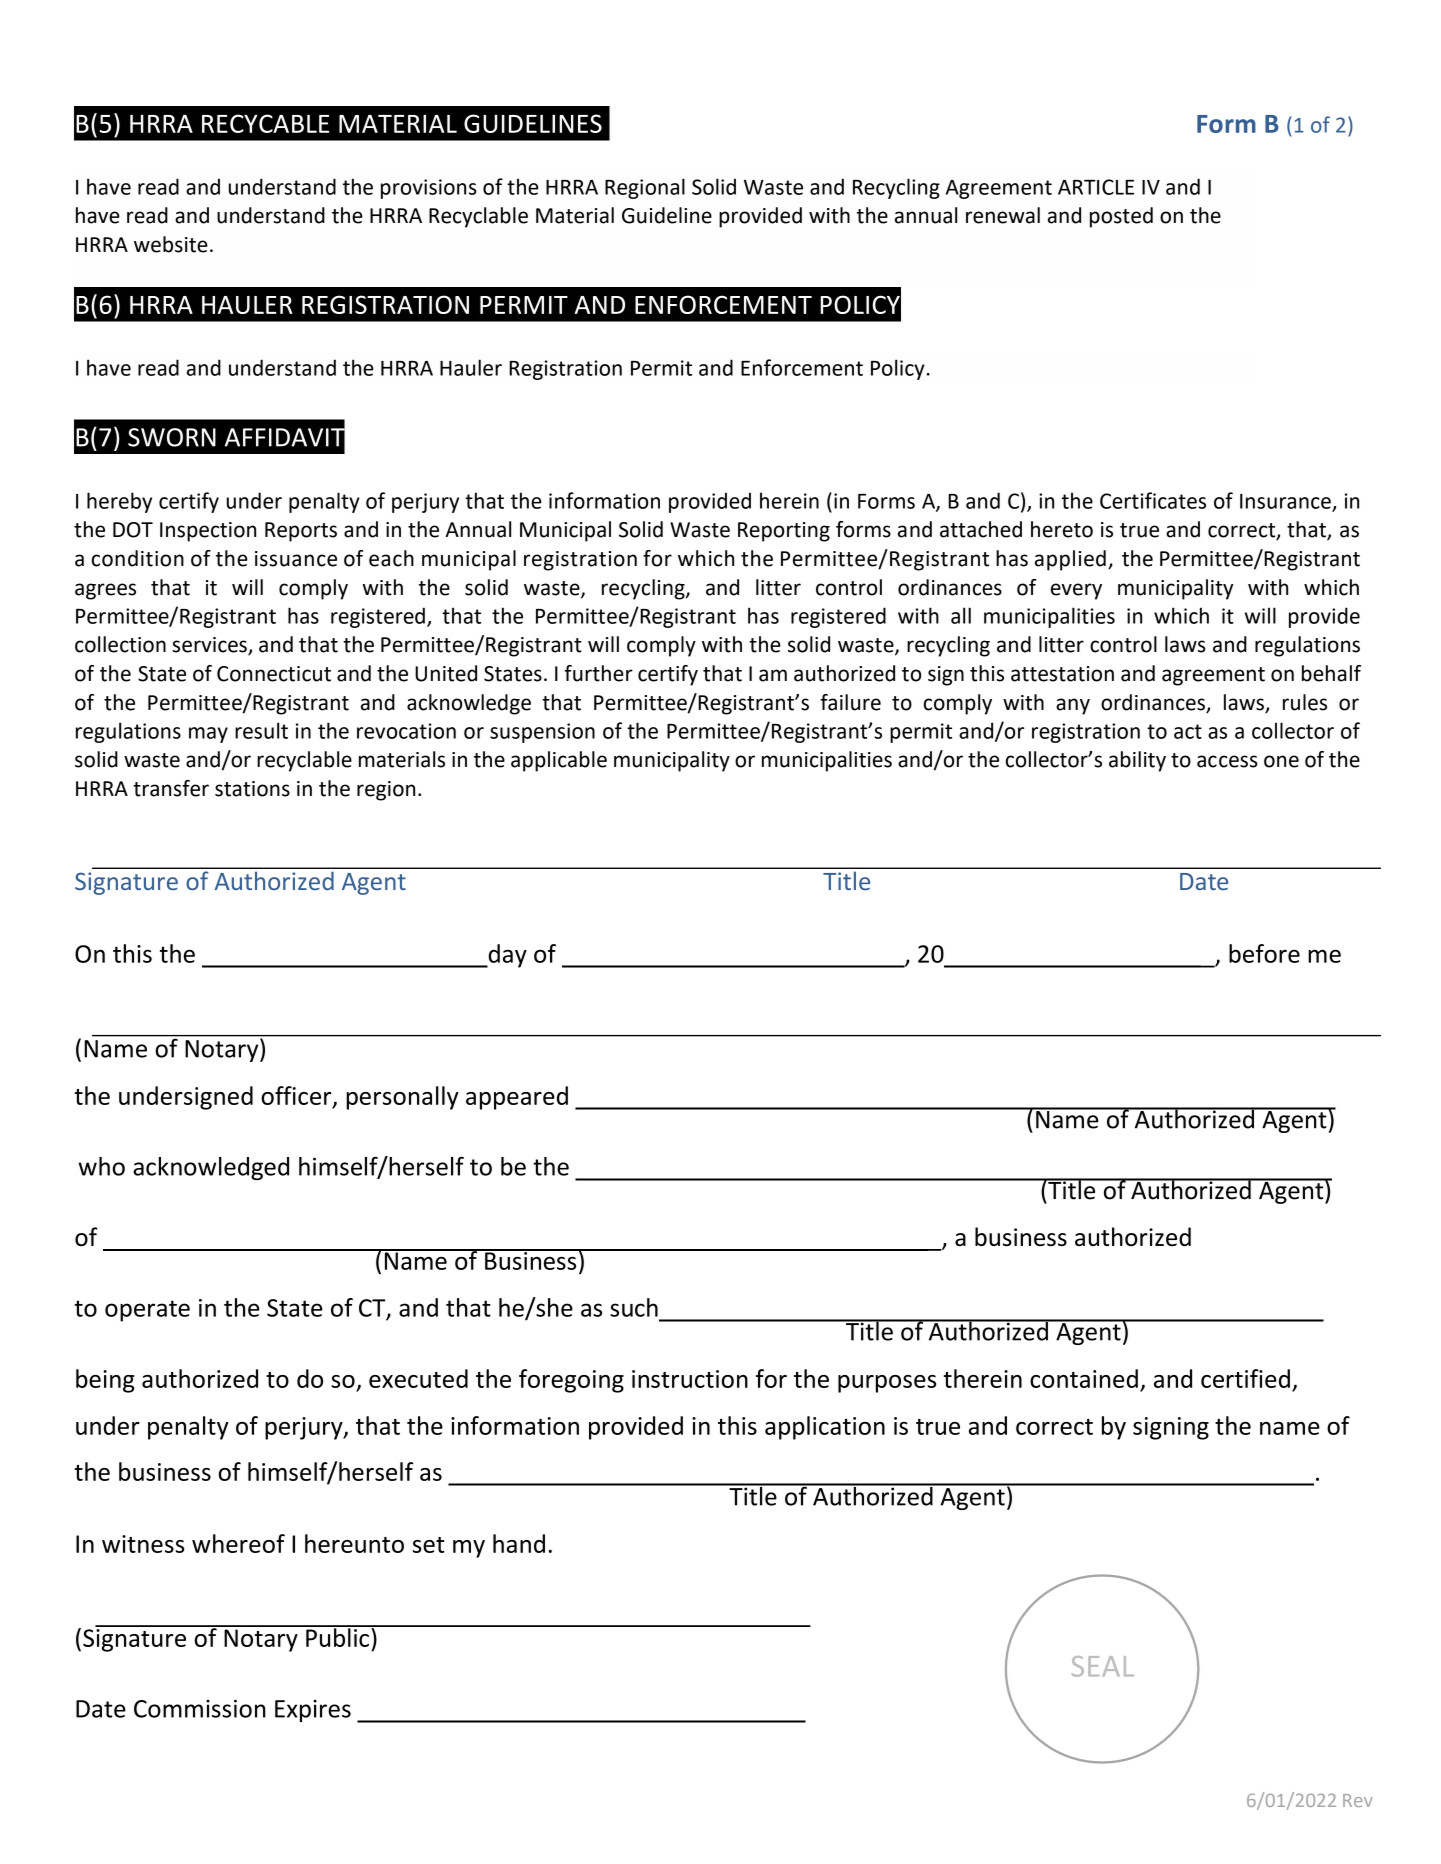 This page has height=1864, width=1441. What do you see at coordinates (147, 1311) in the page?
I see `operate` at bounding box center [147, 1311].
